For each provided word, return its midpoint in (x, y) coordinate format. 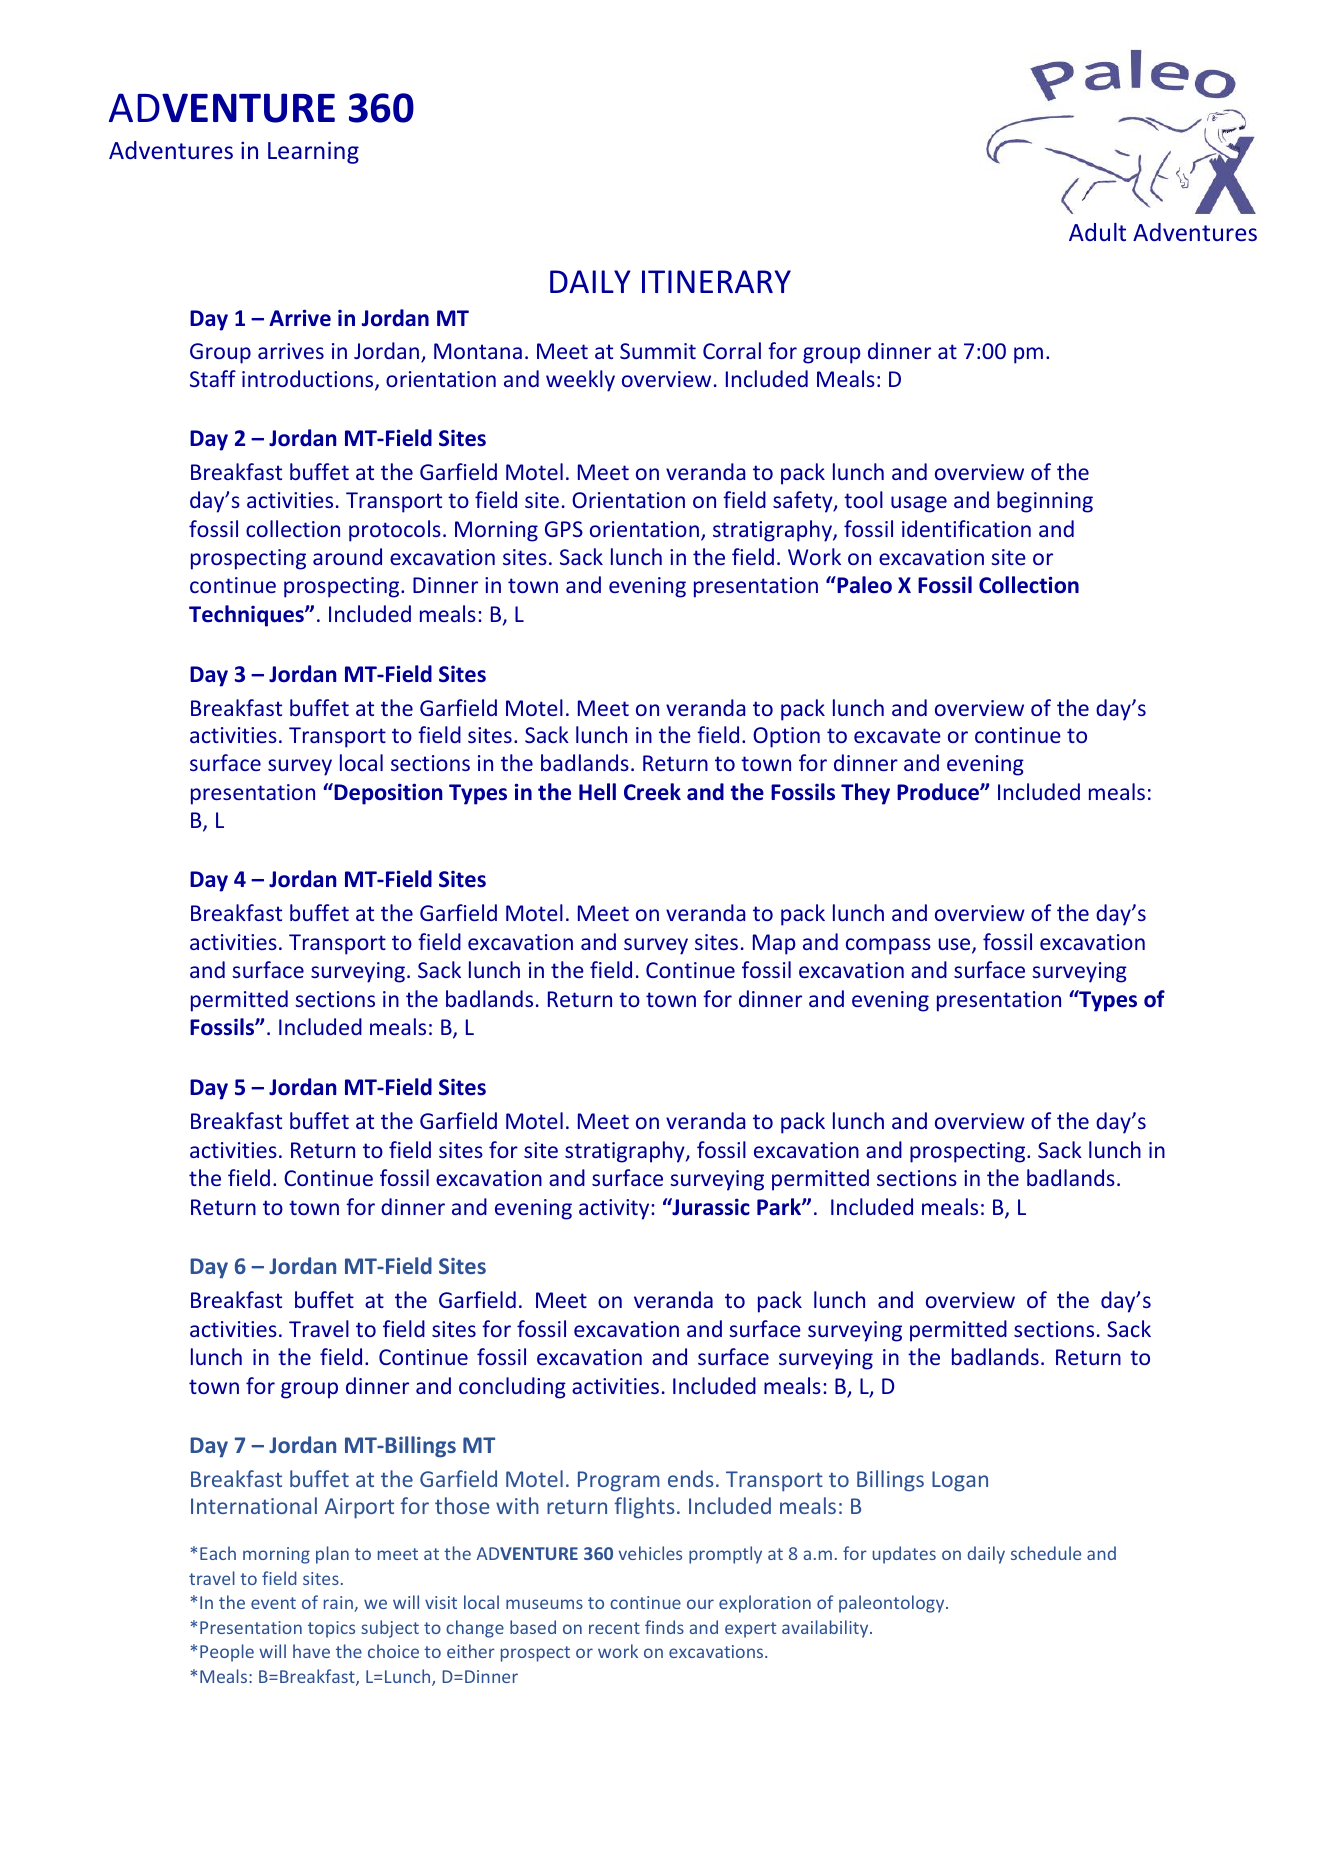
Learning (313, 152)
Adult (1097, 232)
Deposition (387, 794)
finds (664, 1627)
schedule (1046, 1553)
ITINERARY (716, 281)
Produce (939, 792)
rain (339, 1604)
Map (774, 944)
